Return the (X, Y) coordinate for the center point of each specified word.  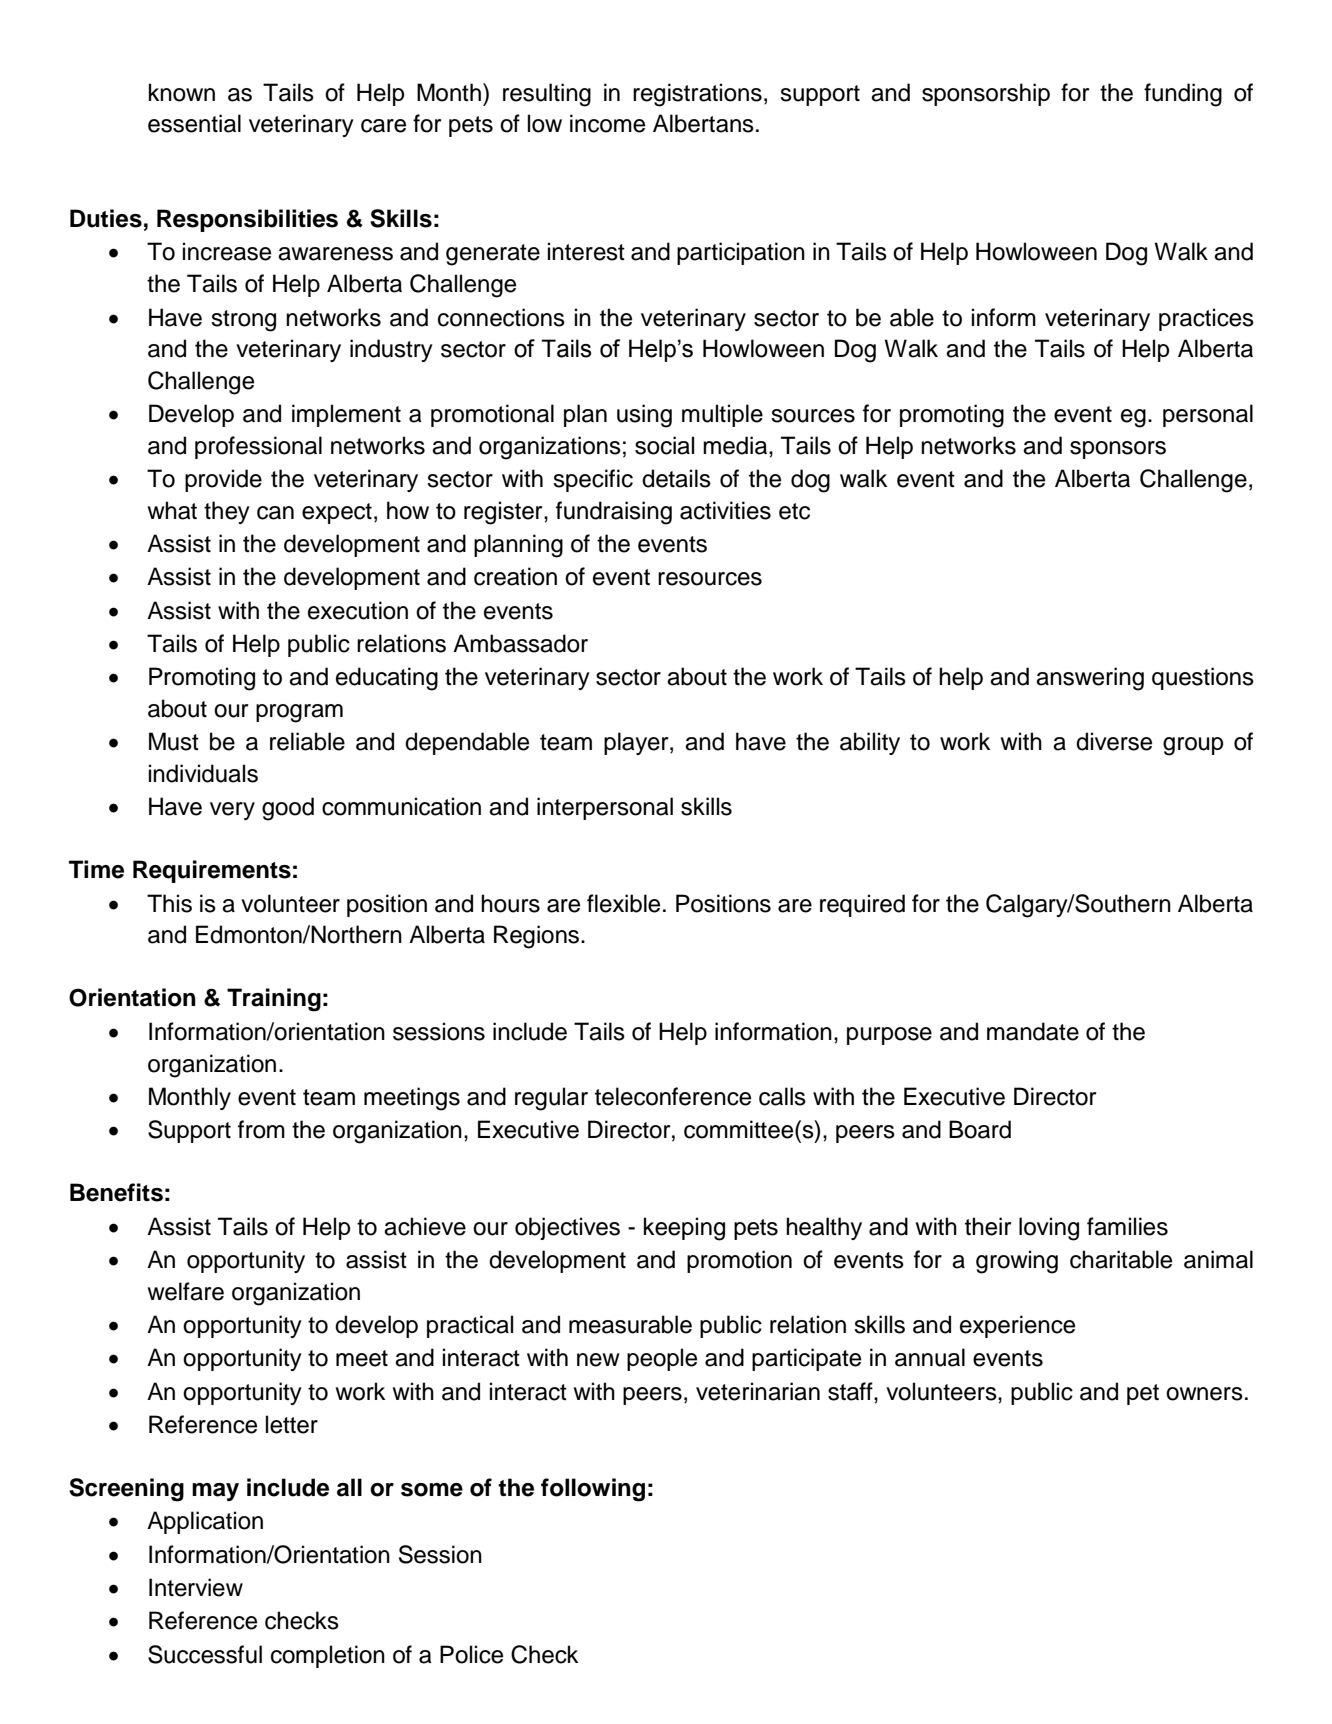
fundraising (614, 513)
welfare (186, 1291)
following (593, 1490)
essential (194, 123)
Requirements (212, 871)
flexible (623, 903)
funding (1183, 95)
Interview (196, 1587)
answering (1090, 679)
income (607, 123)
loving (1049, 1229)
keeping (684, 1229)
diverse (1114, 741)
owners (1204, 1394)
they (227, 512)
